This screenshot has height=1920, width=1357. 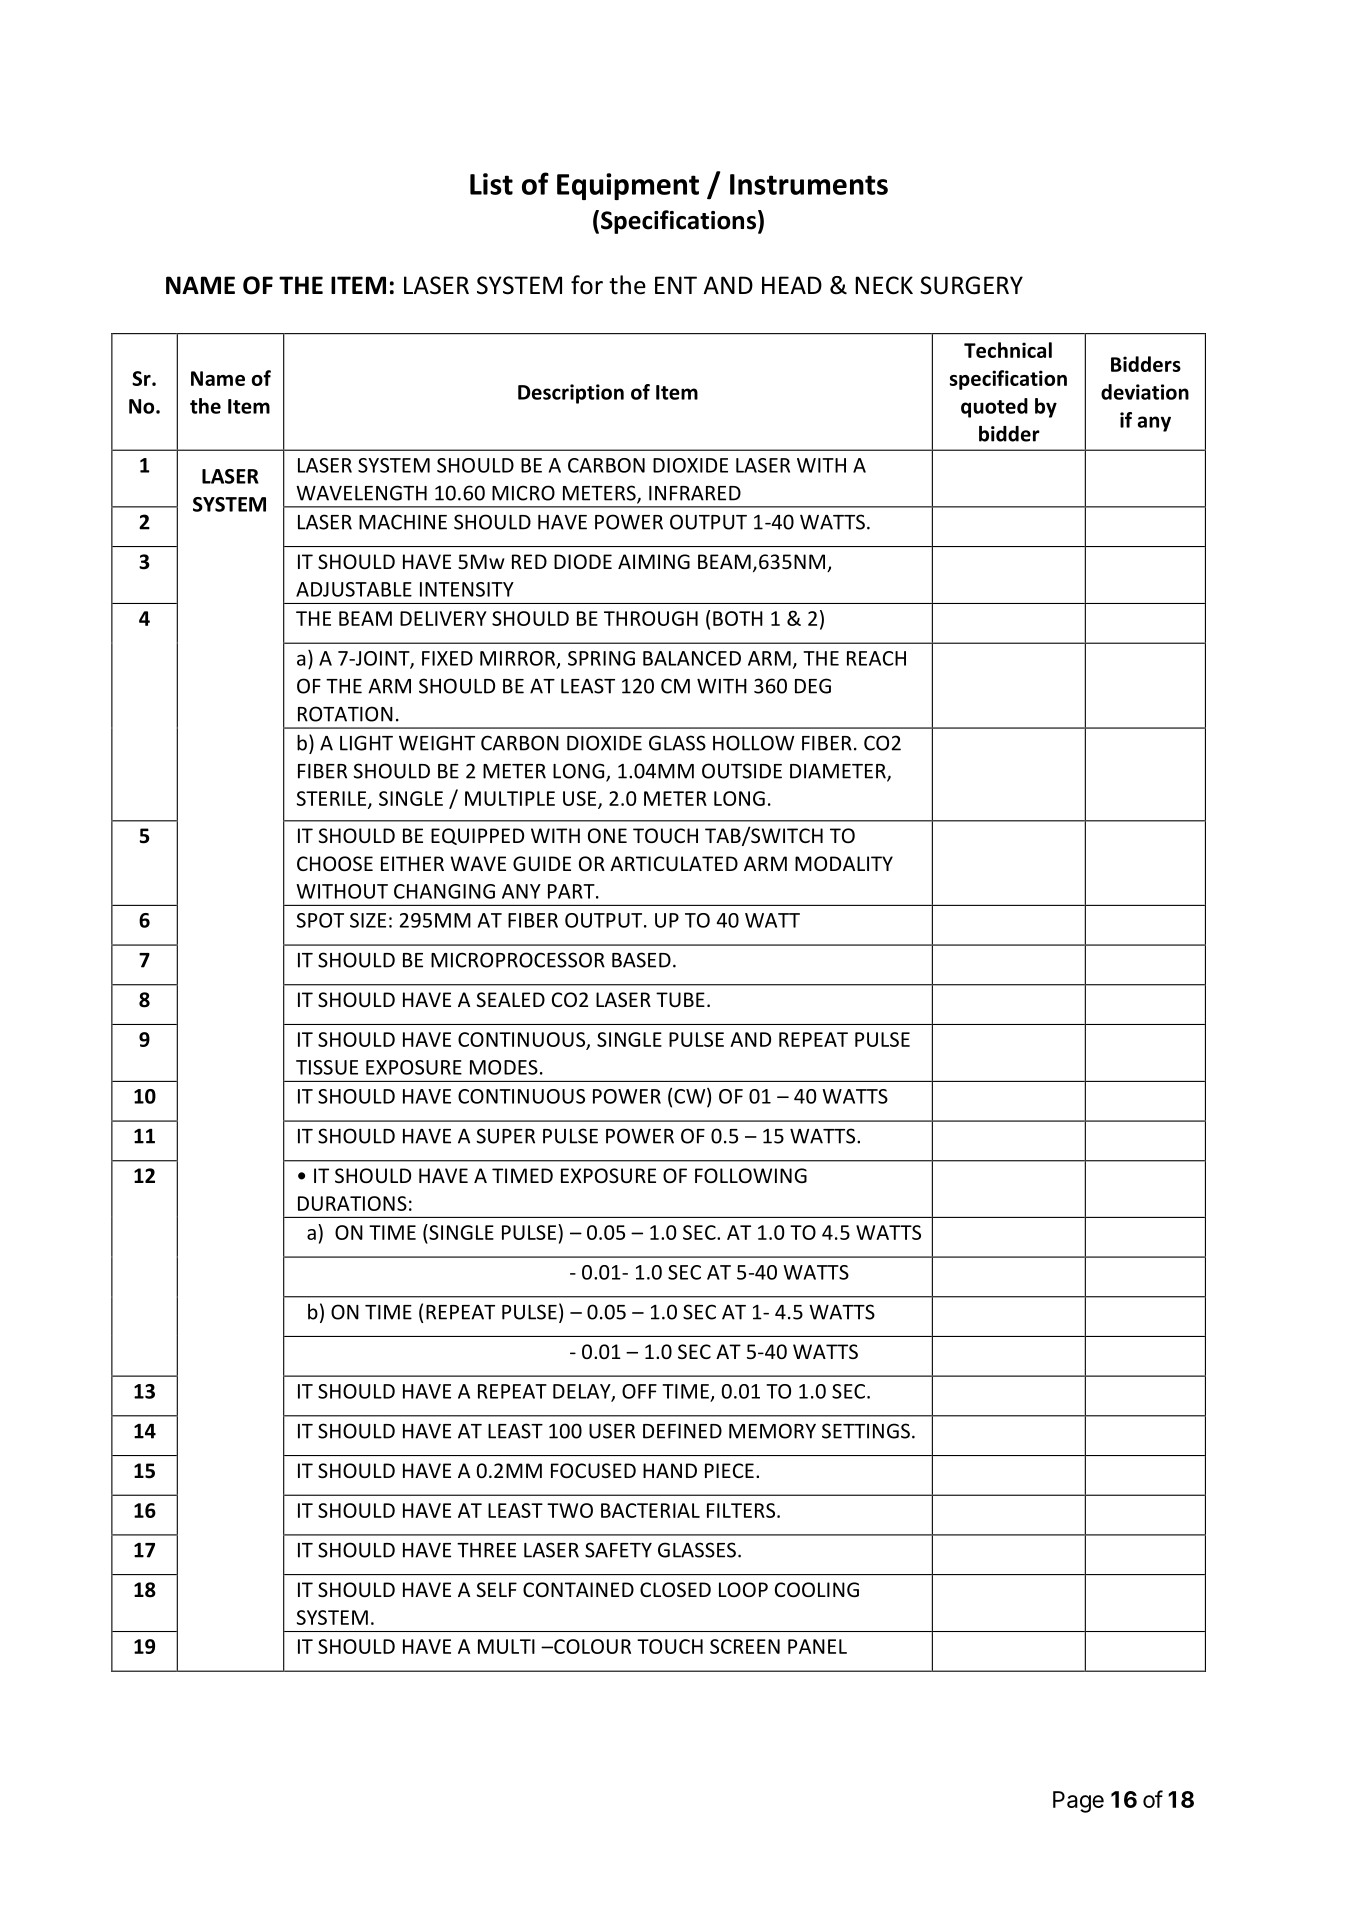 What do you see at coordinates (443, 618) in the screenshot?
I see `DELIVERY` at bounding box center [443, 618].
